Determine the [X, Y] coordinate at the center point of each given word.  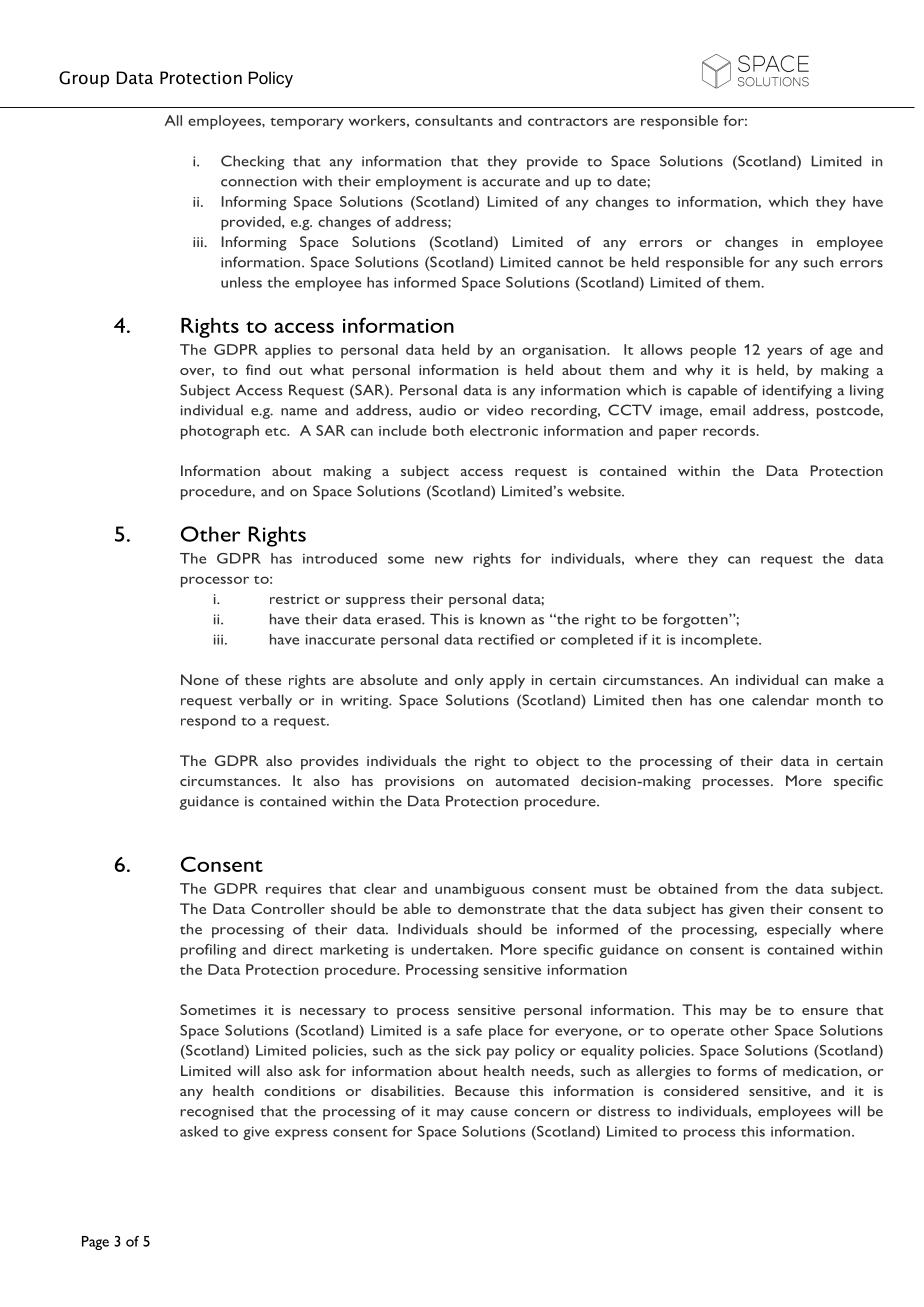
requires [293, 891]
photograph [220, 432]
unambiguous [479, 890]
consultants [454, 120]
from [741, 888]
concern [541, 1113]
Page [95, 1243]
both [448, 430]
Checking [253, 162]
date [632, 181]
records [729, 430]
